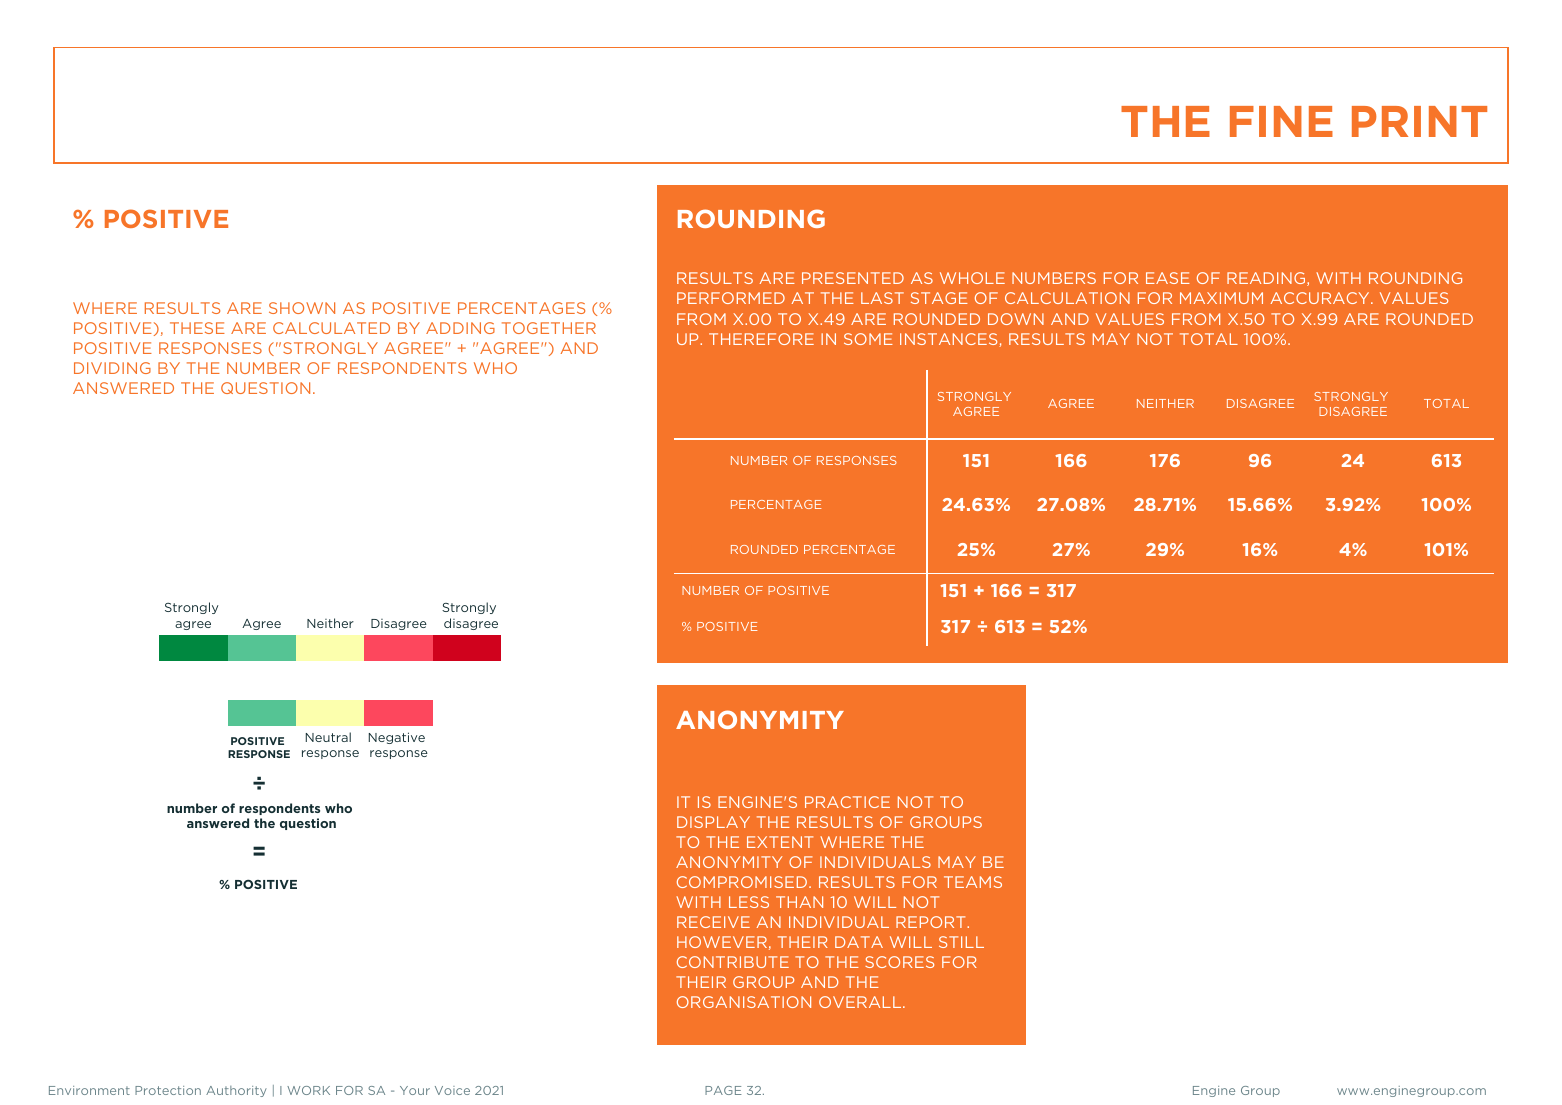  I want to click on DISPLAY, so click(713, 822).
